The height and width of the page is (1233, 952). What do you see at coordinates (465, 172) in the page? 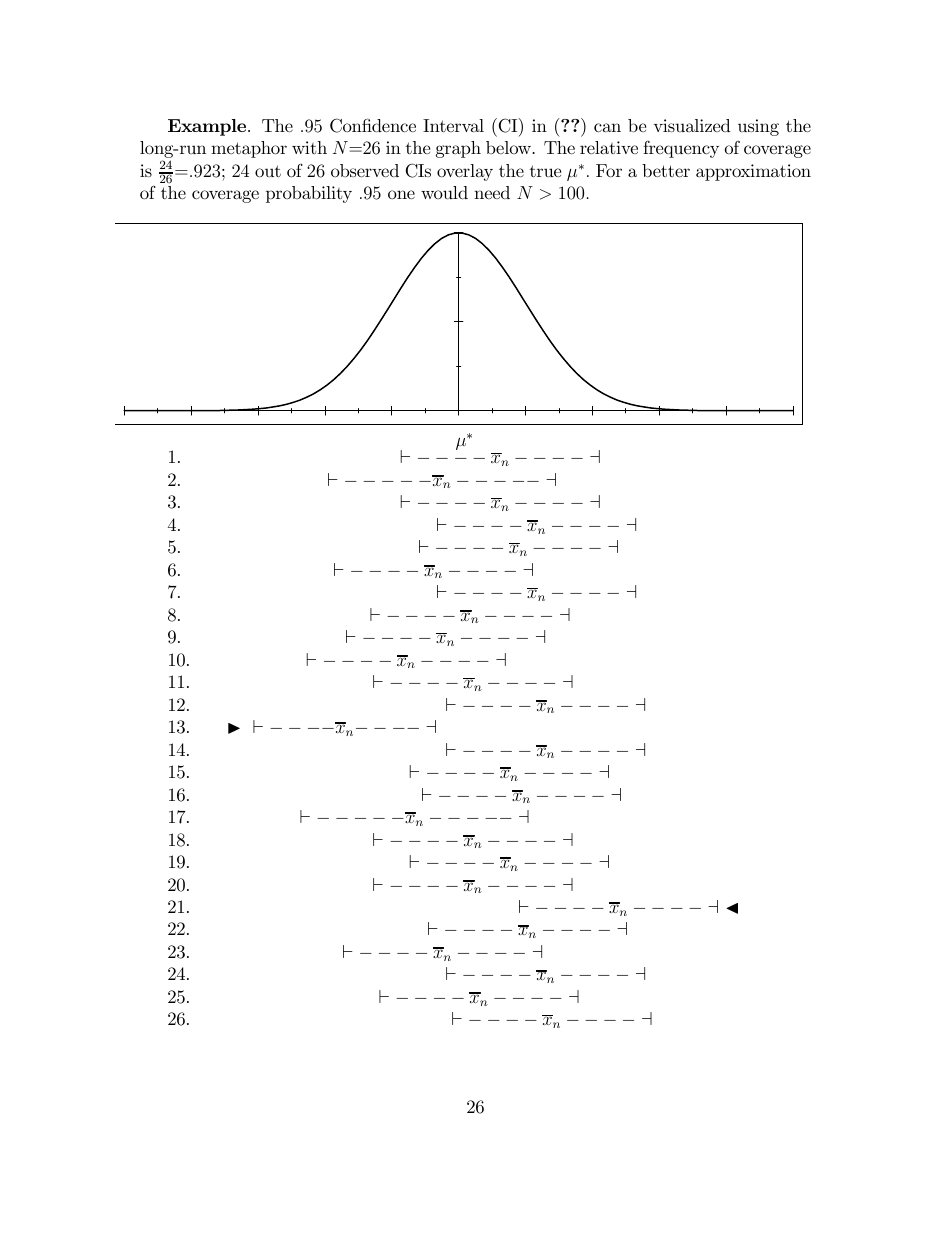
I see `overlay` at bounding box center [465, 172].
